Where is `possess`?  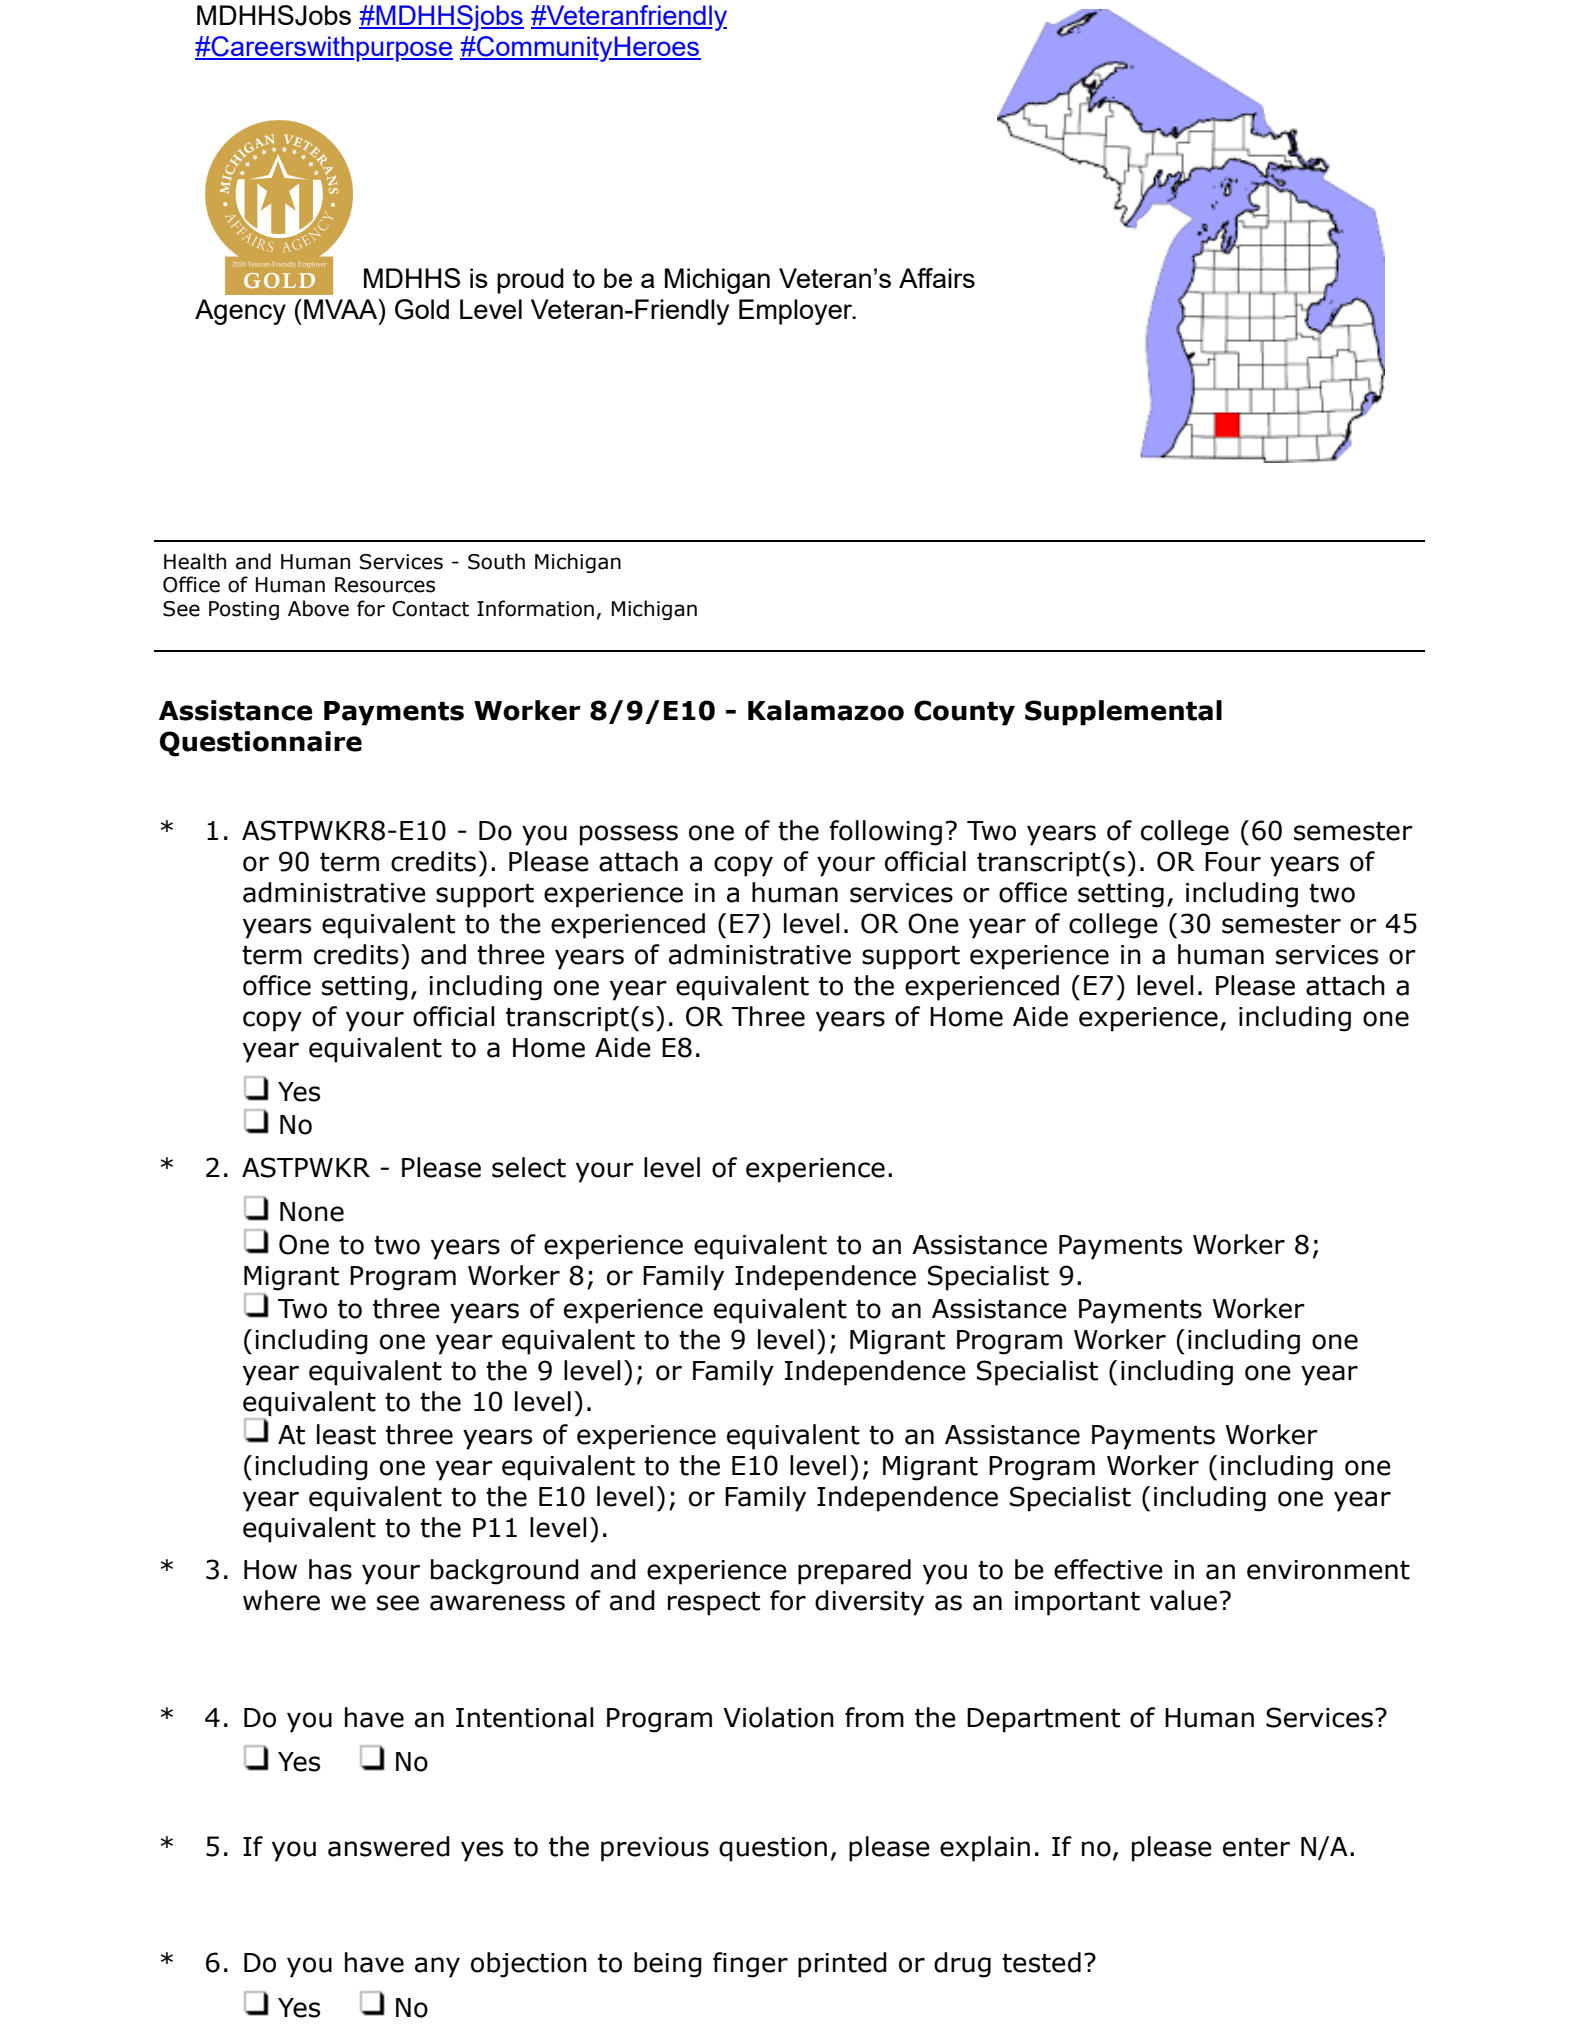 possess is located at coordinates (629, 835).
